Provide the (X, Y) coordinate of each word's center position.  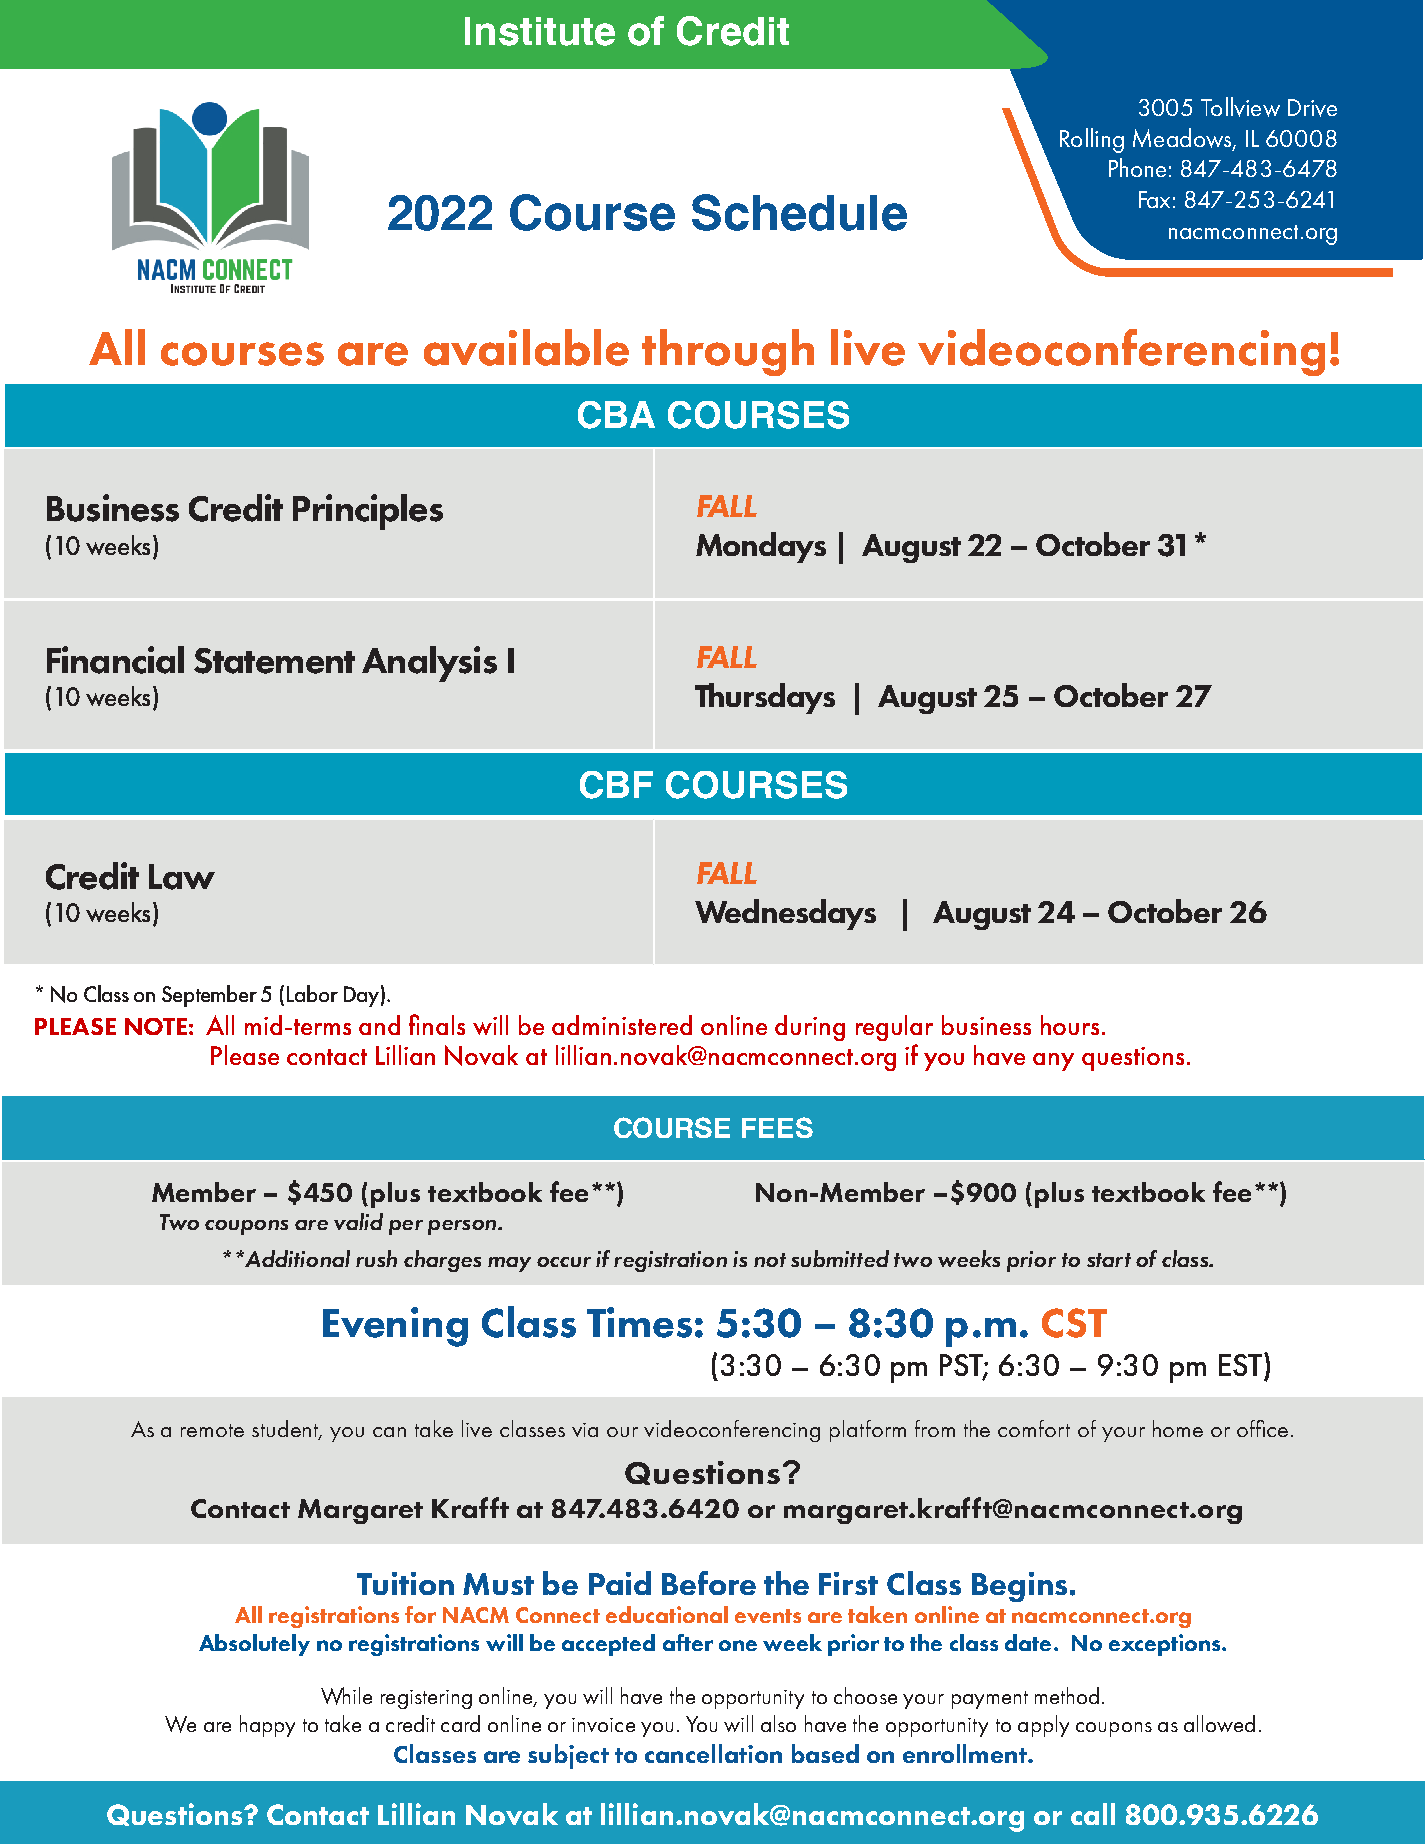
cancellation (713, 1753)
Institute (540, 31)
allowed (1219, 1723)
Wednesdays (785, 914)
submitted (840, 1258)
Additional (296, 1258)
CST (1074, 1323)
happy (267, 1726)
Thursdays (765, 698)
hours (1070, 1025)
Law (182, 877)
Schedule (799, 212)
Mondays (761, 547)
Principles (368, 512)
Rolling (1092, 140)
